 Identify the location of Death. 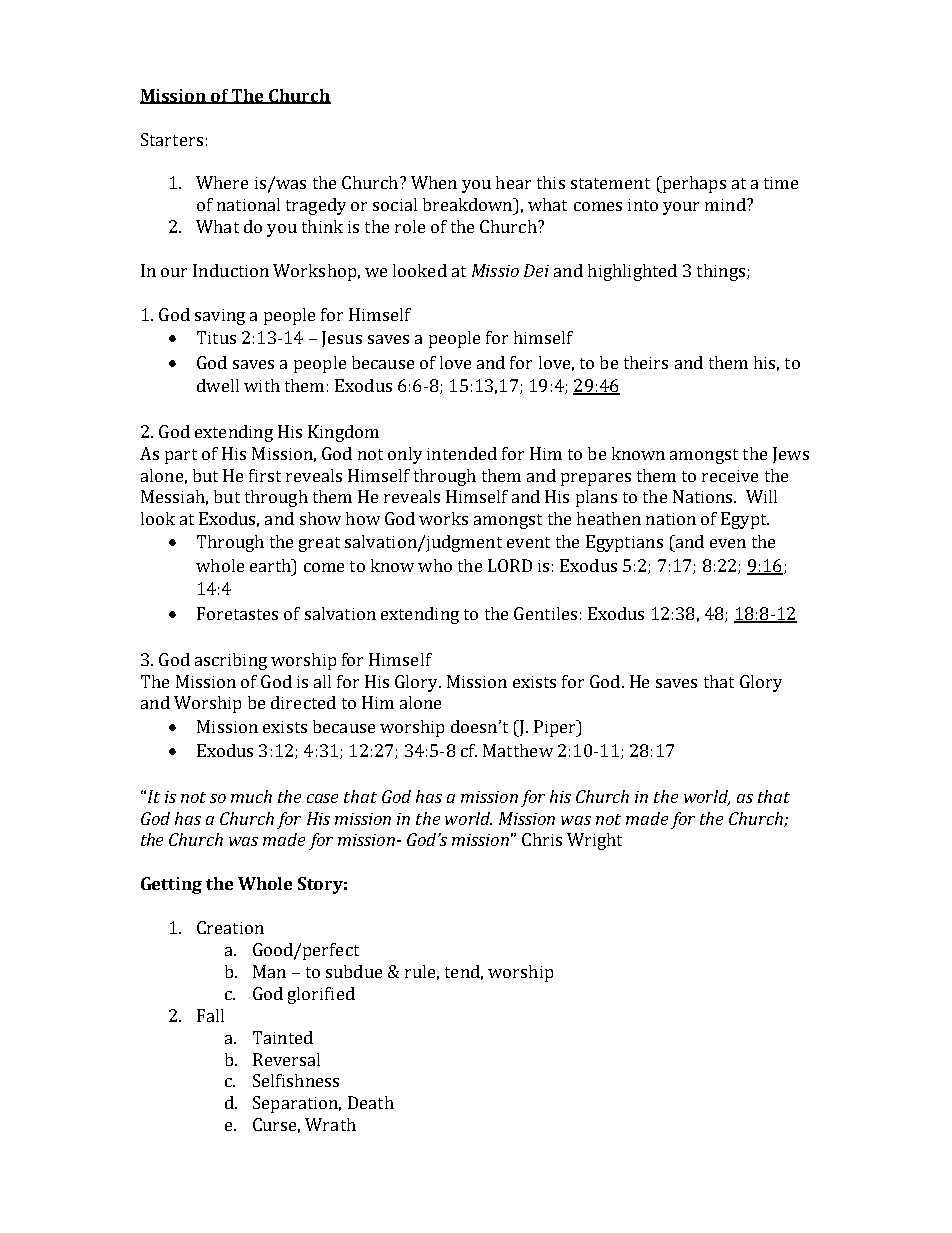
(371, 1102).
